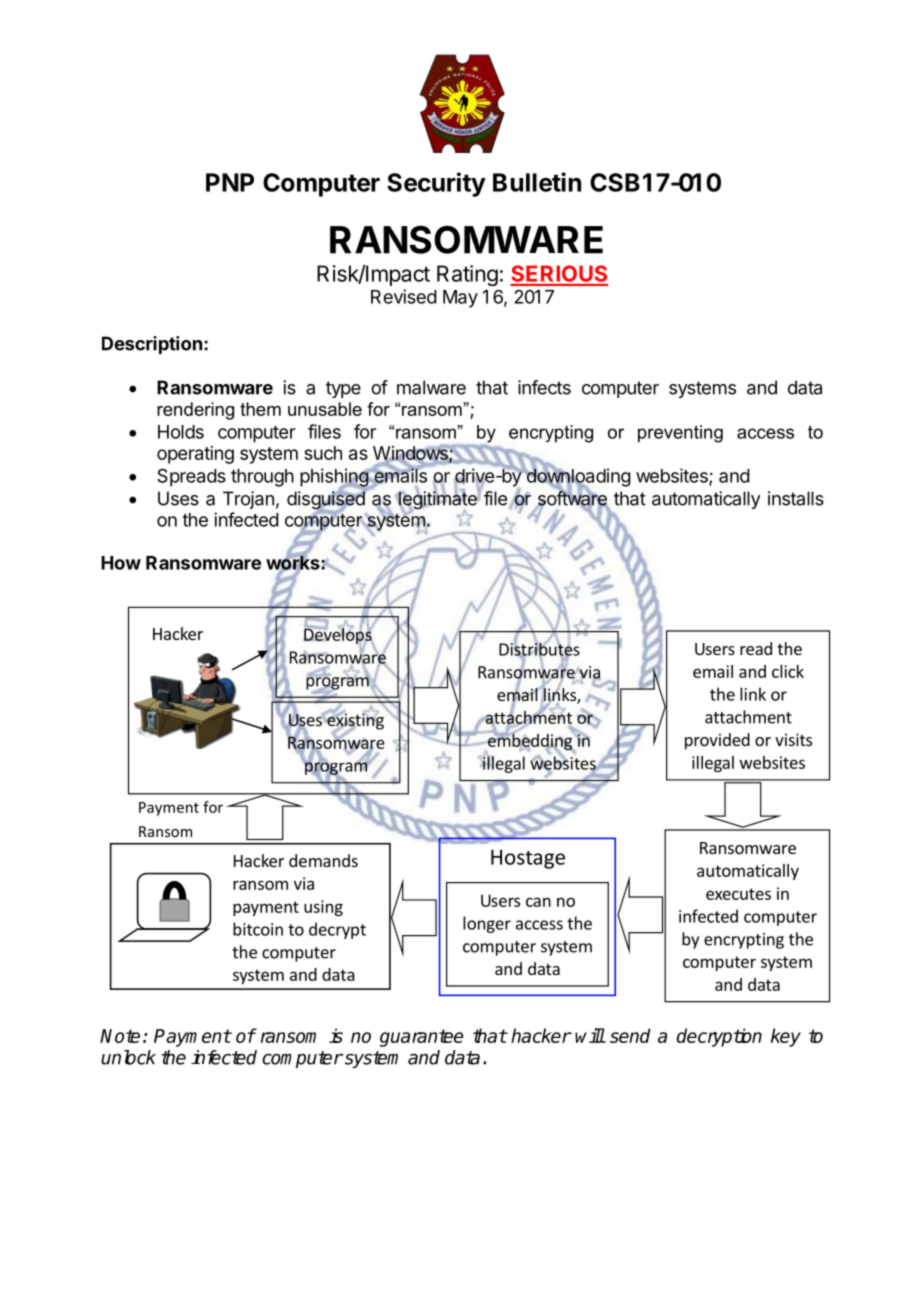  Describe the element at coordinates (323, 860) in the document. I see `demands` at that location.
